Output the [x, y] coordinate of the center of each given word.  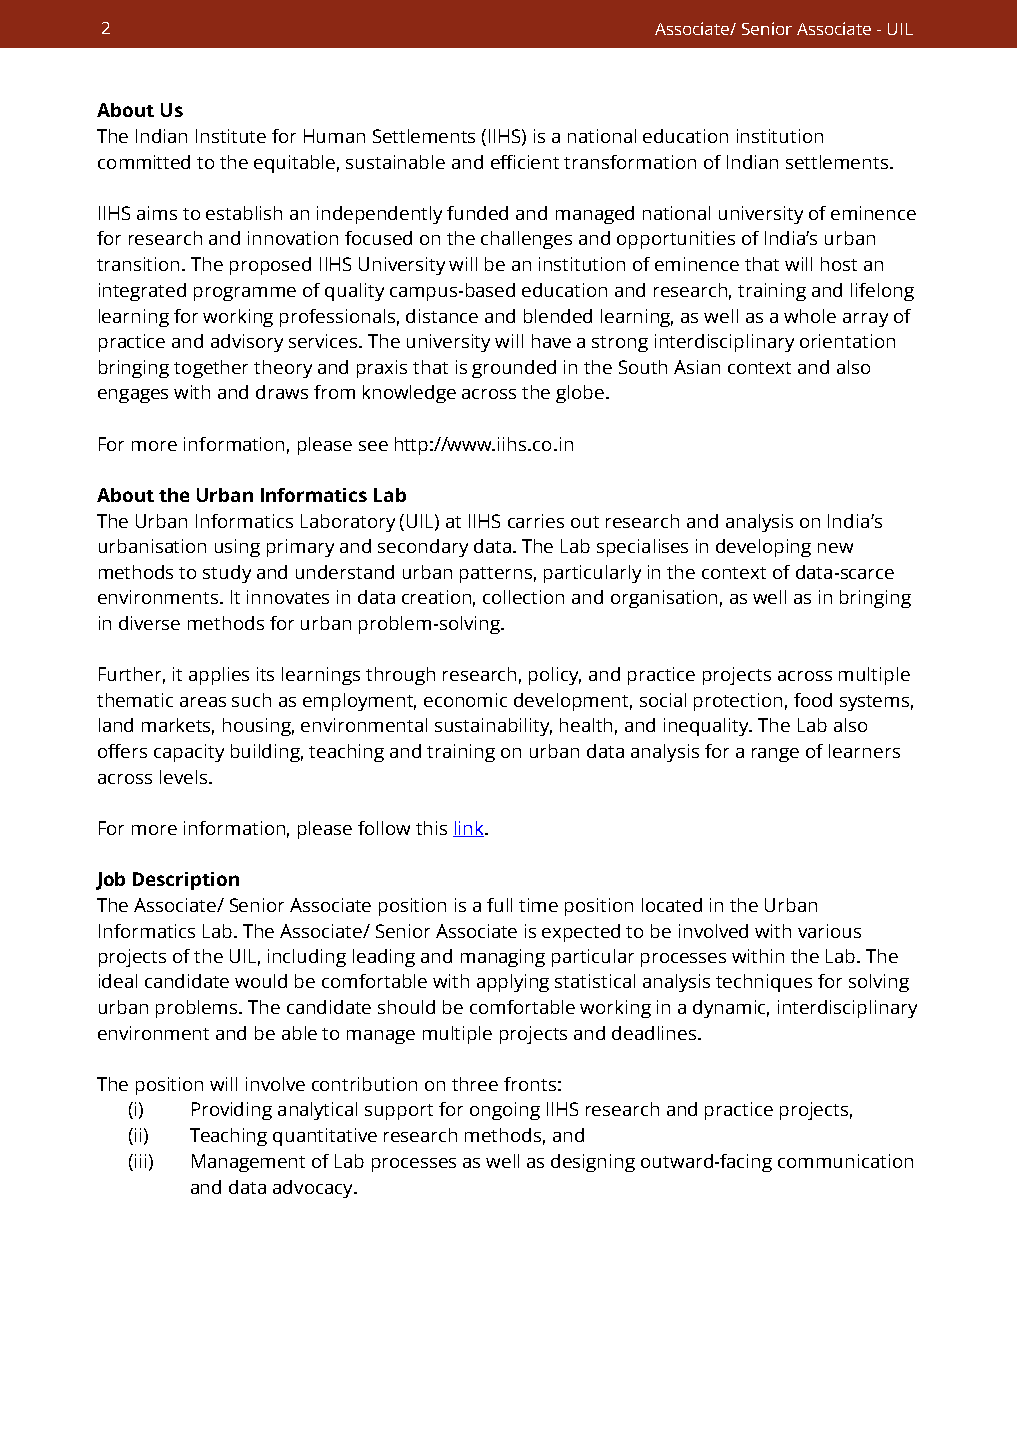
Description [186, 881]
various [829, 931]
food [813, 700]
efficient [525, 162]
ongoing [505, 1111]
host [839, 264]
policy [555, 676]
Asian [697, 367]
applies [219, 676]
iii [140, 1161]
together [211, 369]
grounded [514, 369]
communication [845, 1161]
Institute [231, 136]
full [499, 905]
